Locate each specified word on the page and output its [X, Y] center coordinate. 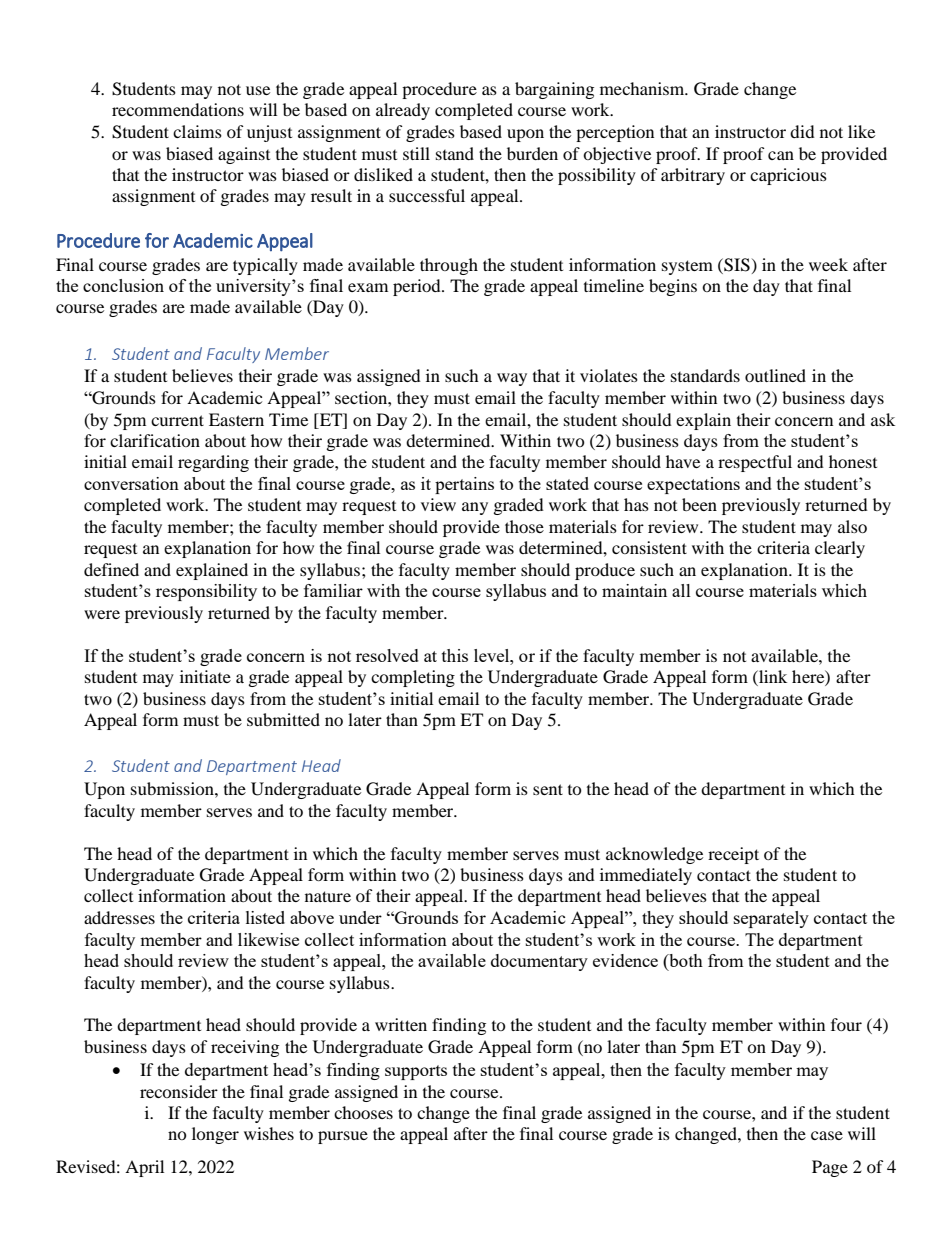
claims [197, 131]
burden [532, 153]
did [802, 131]
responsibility [206, 592]
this [455, 655]
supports [416, 1072]
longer [215, 1135]
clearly [840, 549]
